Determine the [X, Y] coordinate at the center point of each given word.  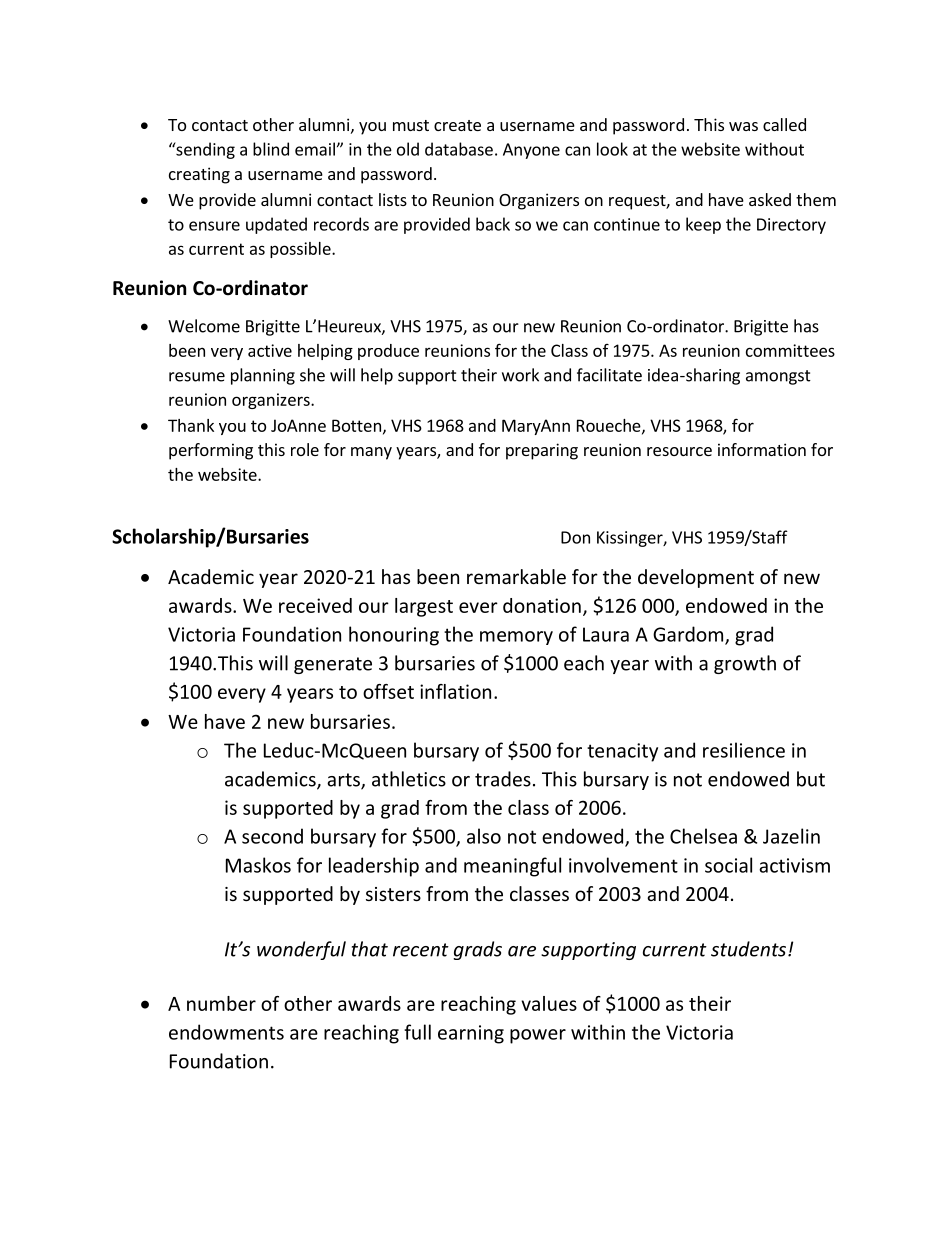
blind [271, 149]
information [762, 449]
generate [333, 665]
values [549, 1003]
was [743, 126]
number [221, 1003]
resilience [744, 750]
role [305, 449]
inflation [455, 691]
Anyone [531, 151]
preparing [542, 451]
